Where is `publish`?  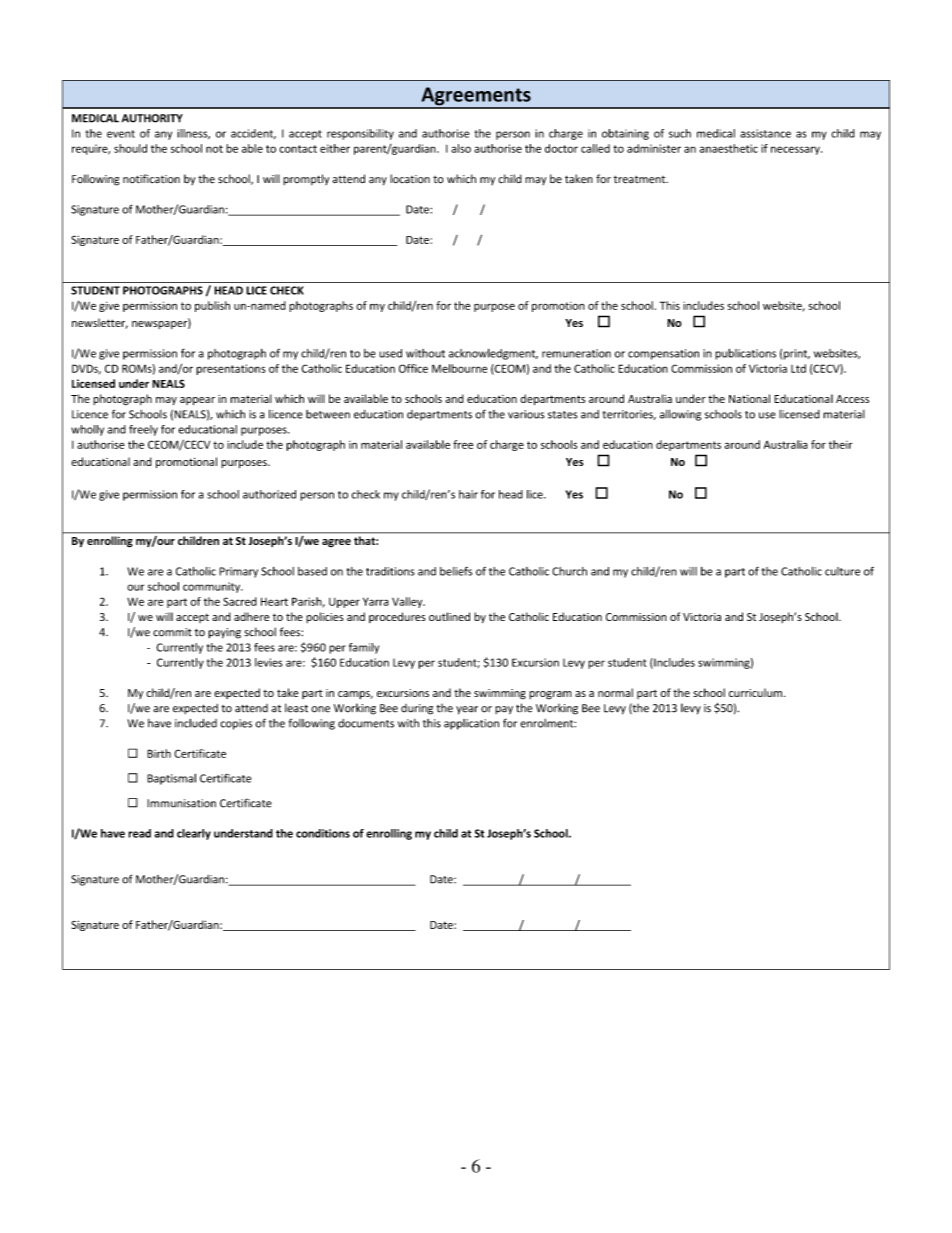
publish is located at coordinates (212, 306).
